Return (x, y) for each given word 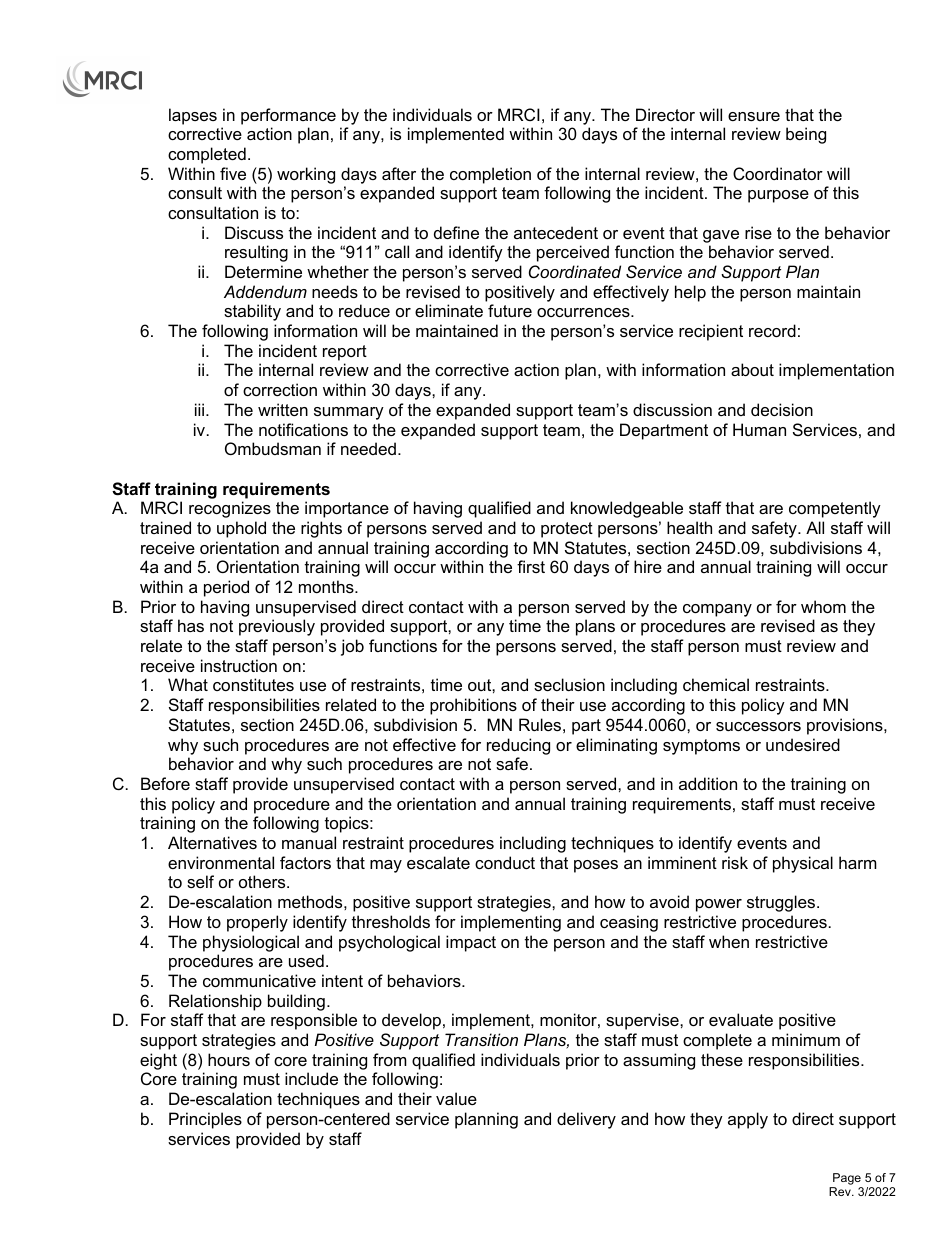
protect (567, 530)
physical (803, 864)
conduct (505, 862)
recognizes (230, 509)
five (233, 173)
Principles (205, 1120)
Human (759, 429)
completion (490, 175)
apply (748, 1120)
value (456, 1098)
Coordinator (778, 173)
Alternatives (212, 842)
